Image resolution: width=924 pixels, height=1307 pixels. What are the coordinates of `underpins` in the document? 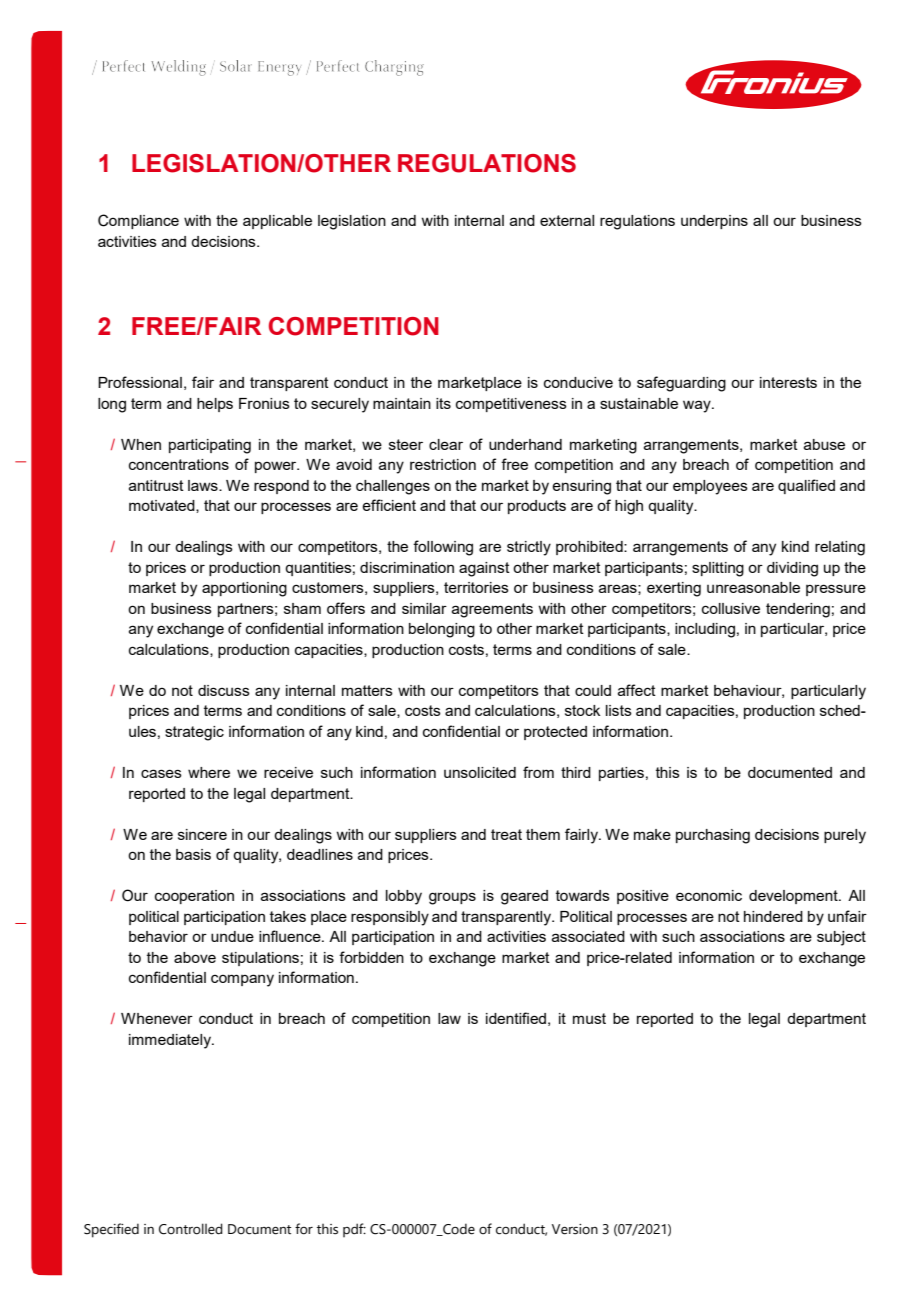 It's located at (714, 222).
